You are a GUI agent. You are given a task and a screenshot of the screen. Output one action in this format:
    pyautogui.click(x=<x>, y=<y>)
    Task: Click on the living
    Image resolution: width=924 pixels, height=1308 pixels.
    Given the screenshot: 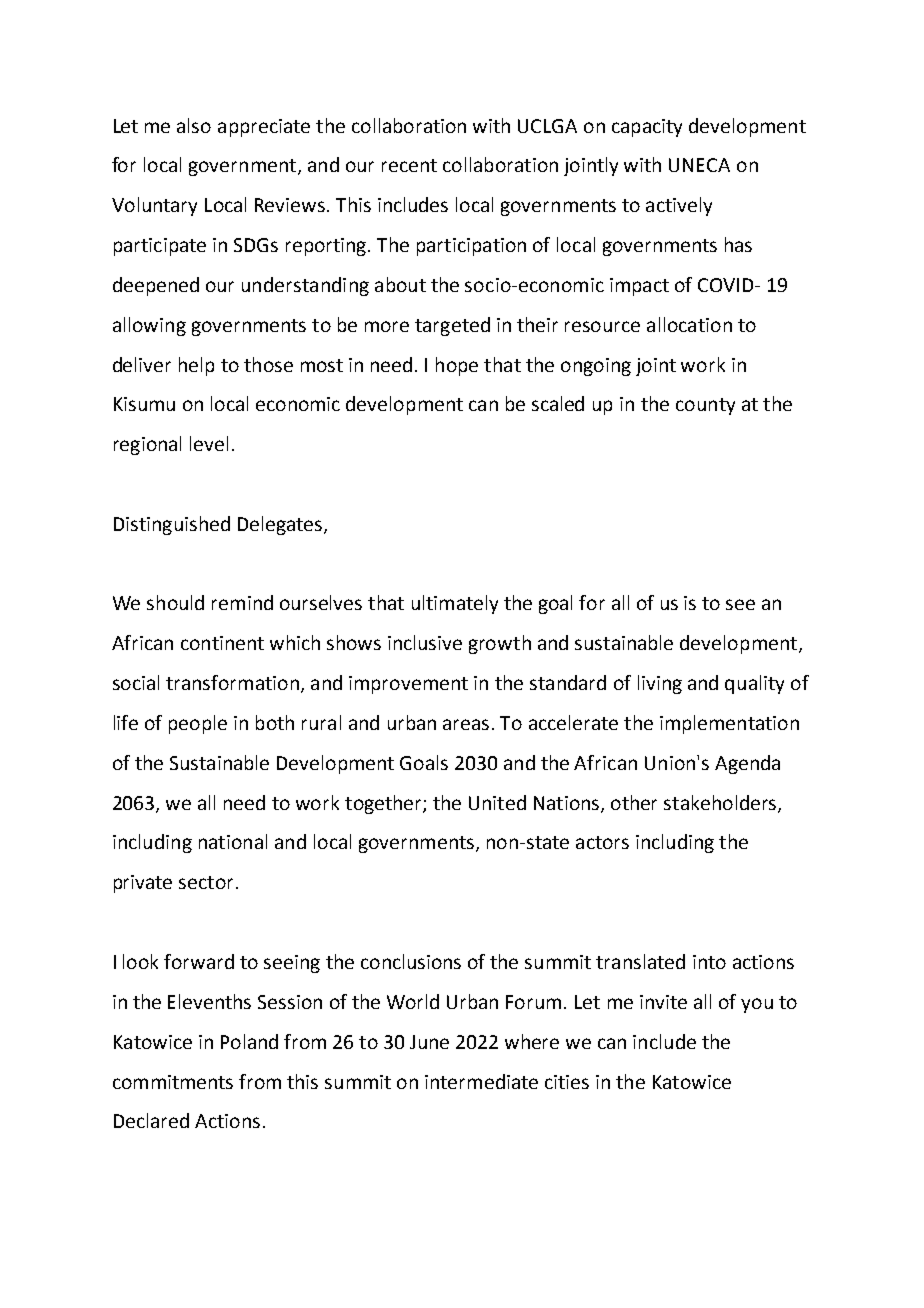 What is the action you would take?
    pyautogui.click(x=660, y=684)
